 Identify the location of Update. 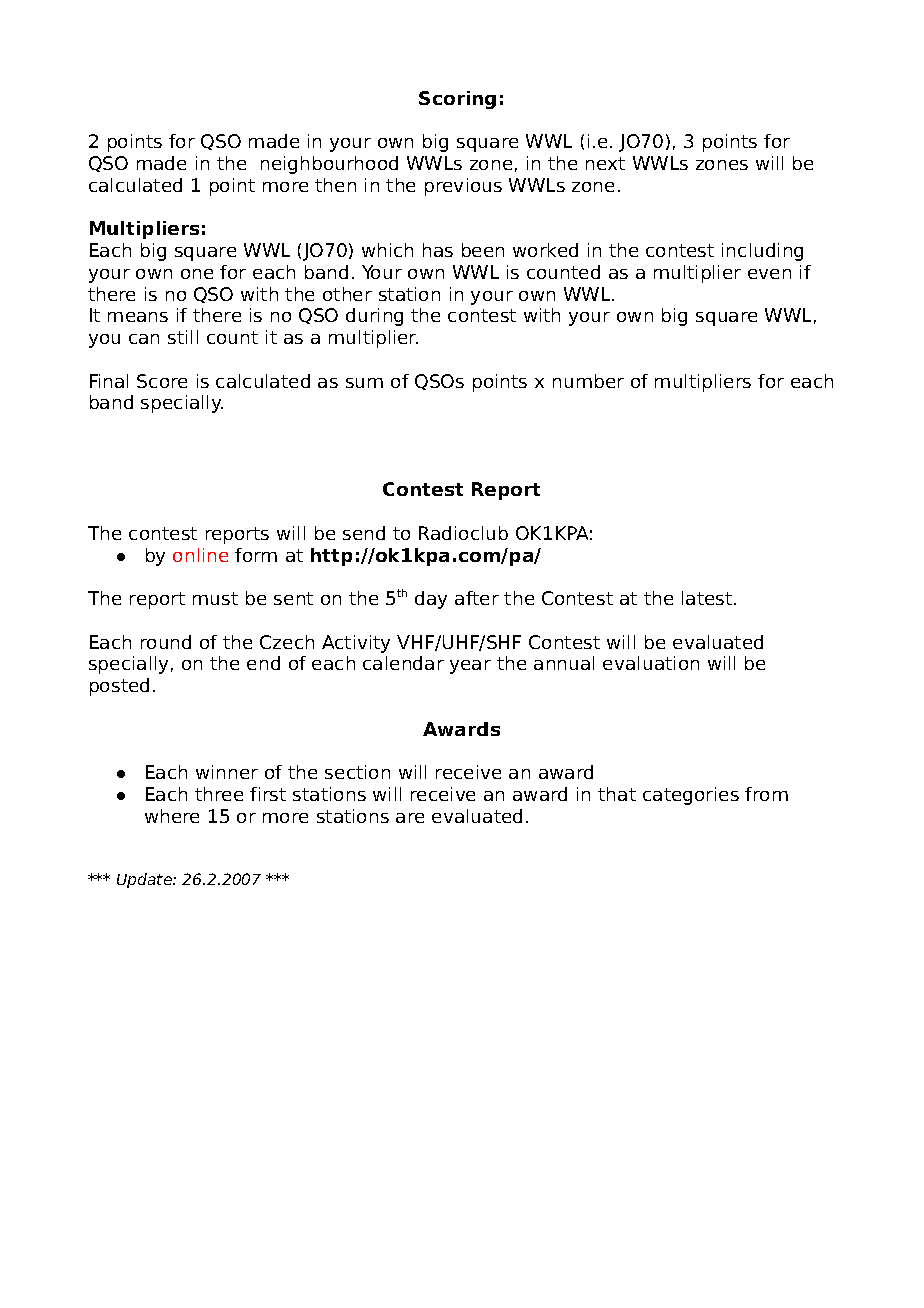
(145, 880).
